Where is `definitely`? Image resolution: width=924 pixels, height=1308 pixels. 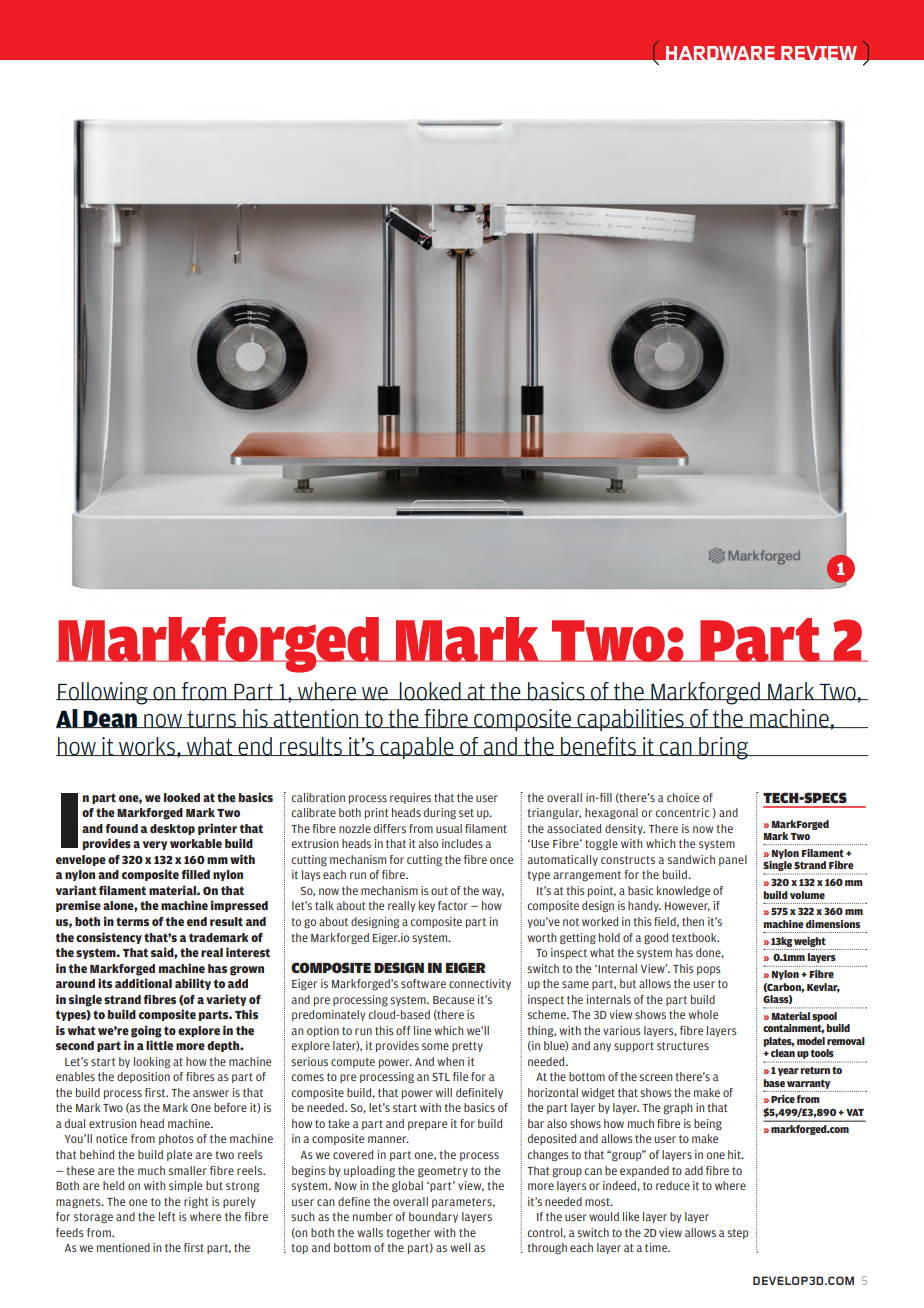 definitely is located at coordinates (479, 1093).
